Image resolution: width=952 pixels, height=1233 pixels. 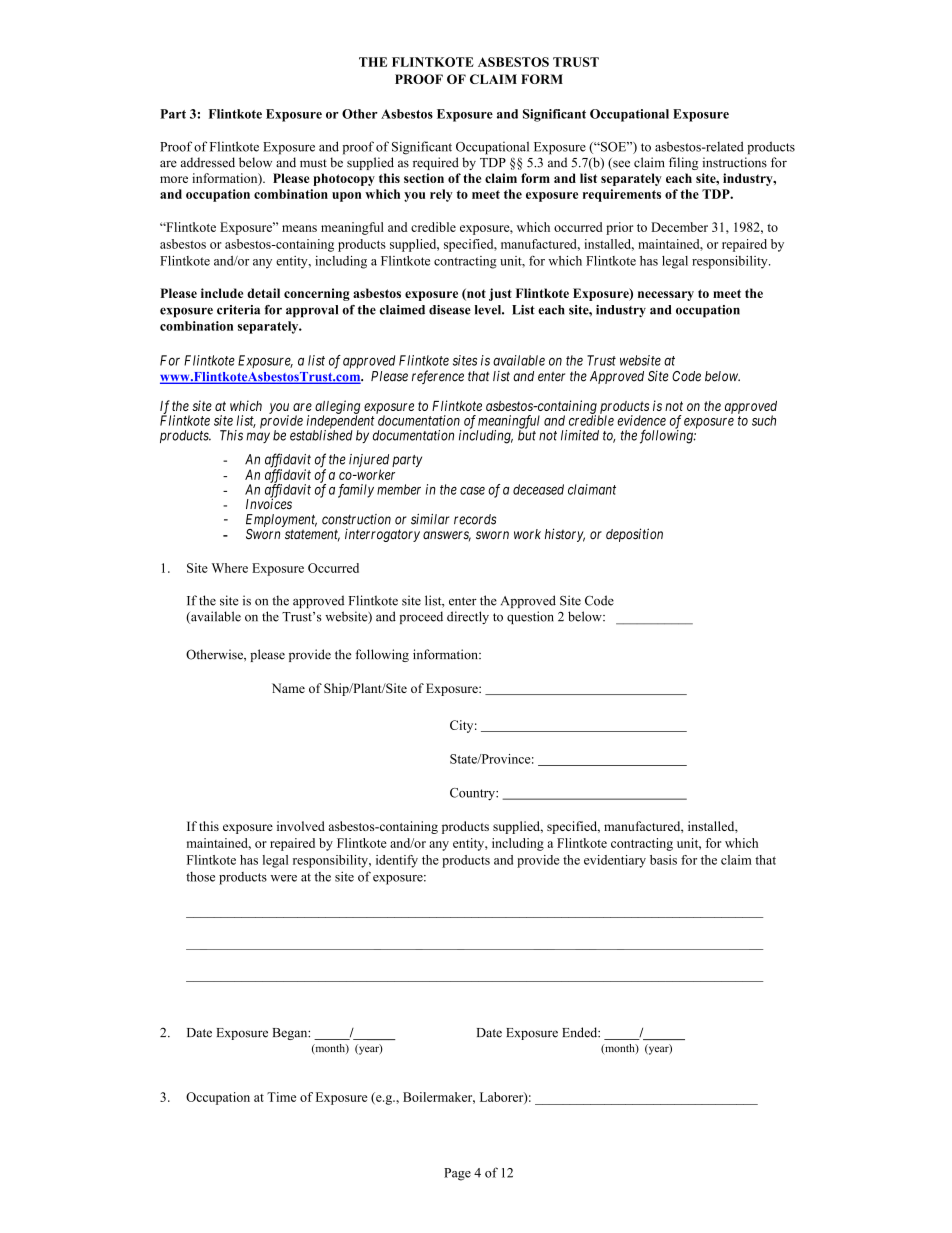 What do you see at coordinates (288, 688) in the screenshot?
I see `Name` at bounding box center [288, 688].
